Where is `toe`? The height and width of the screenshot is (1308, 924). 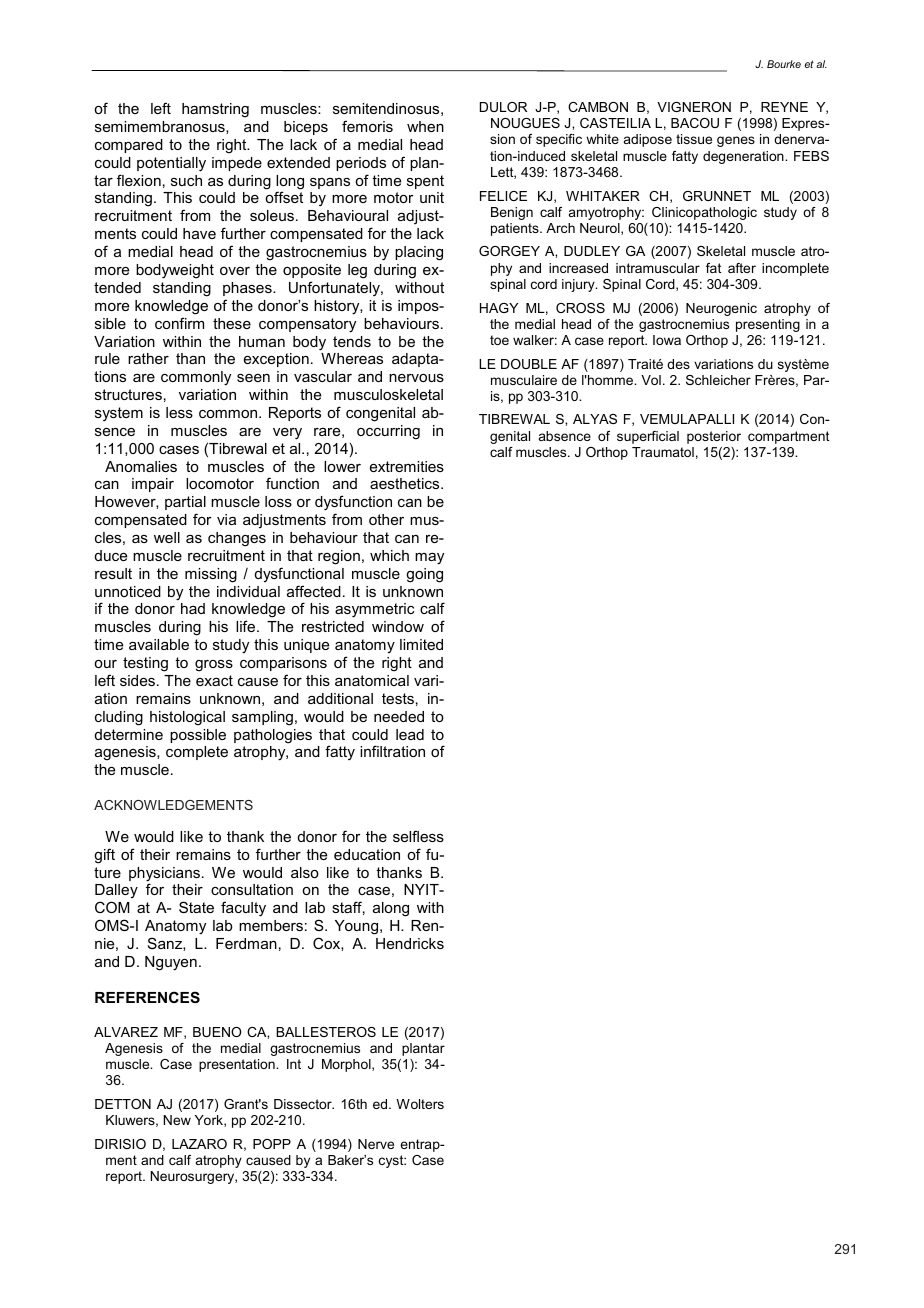 toe is located at coordinates (499, 340).
